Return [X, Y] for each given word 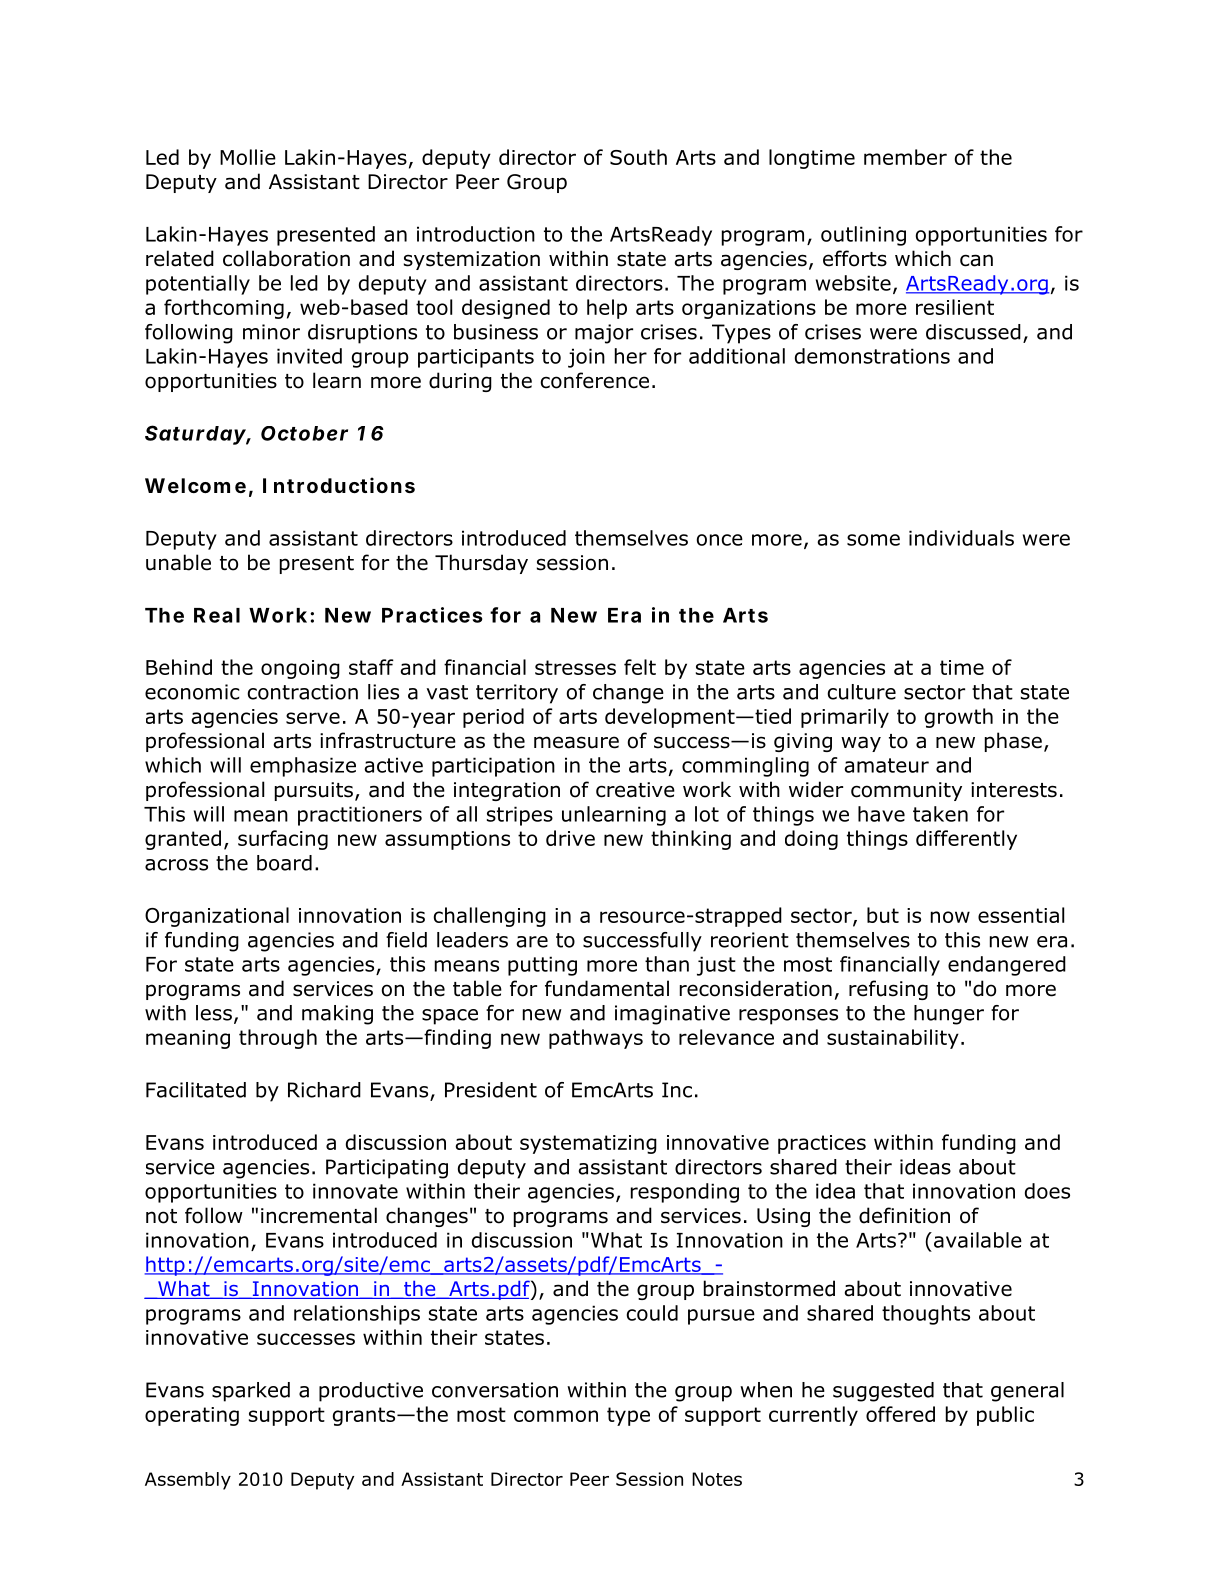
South [638, 157]
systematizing [588, 1144]
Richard [324, 1090]
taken [940, 814]
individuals [961, 538]
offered [900, 1414]
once [720, 540]
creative [635, 790]
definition [904, 1215]
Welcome [195, 485]
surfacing [283, 840]
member [905, 157]
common [556, 1416]
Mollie [248, 157]
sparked [251, 1392]
